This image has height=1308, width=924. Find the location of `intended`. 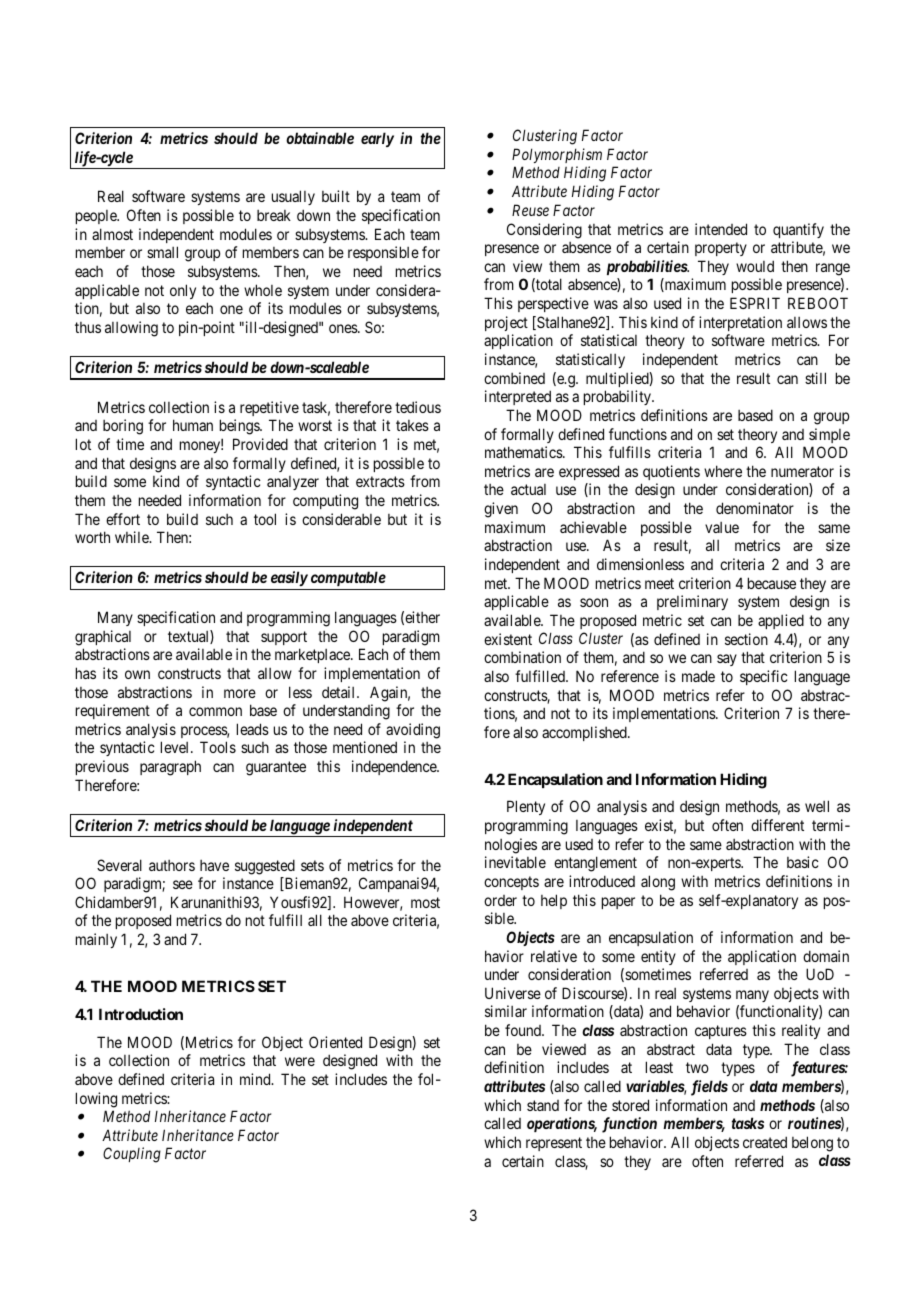

intended is located at coordinates (721, 229).
